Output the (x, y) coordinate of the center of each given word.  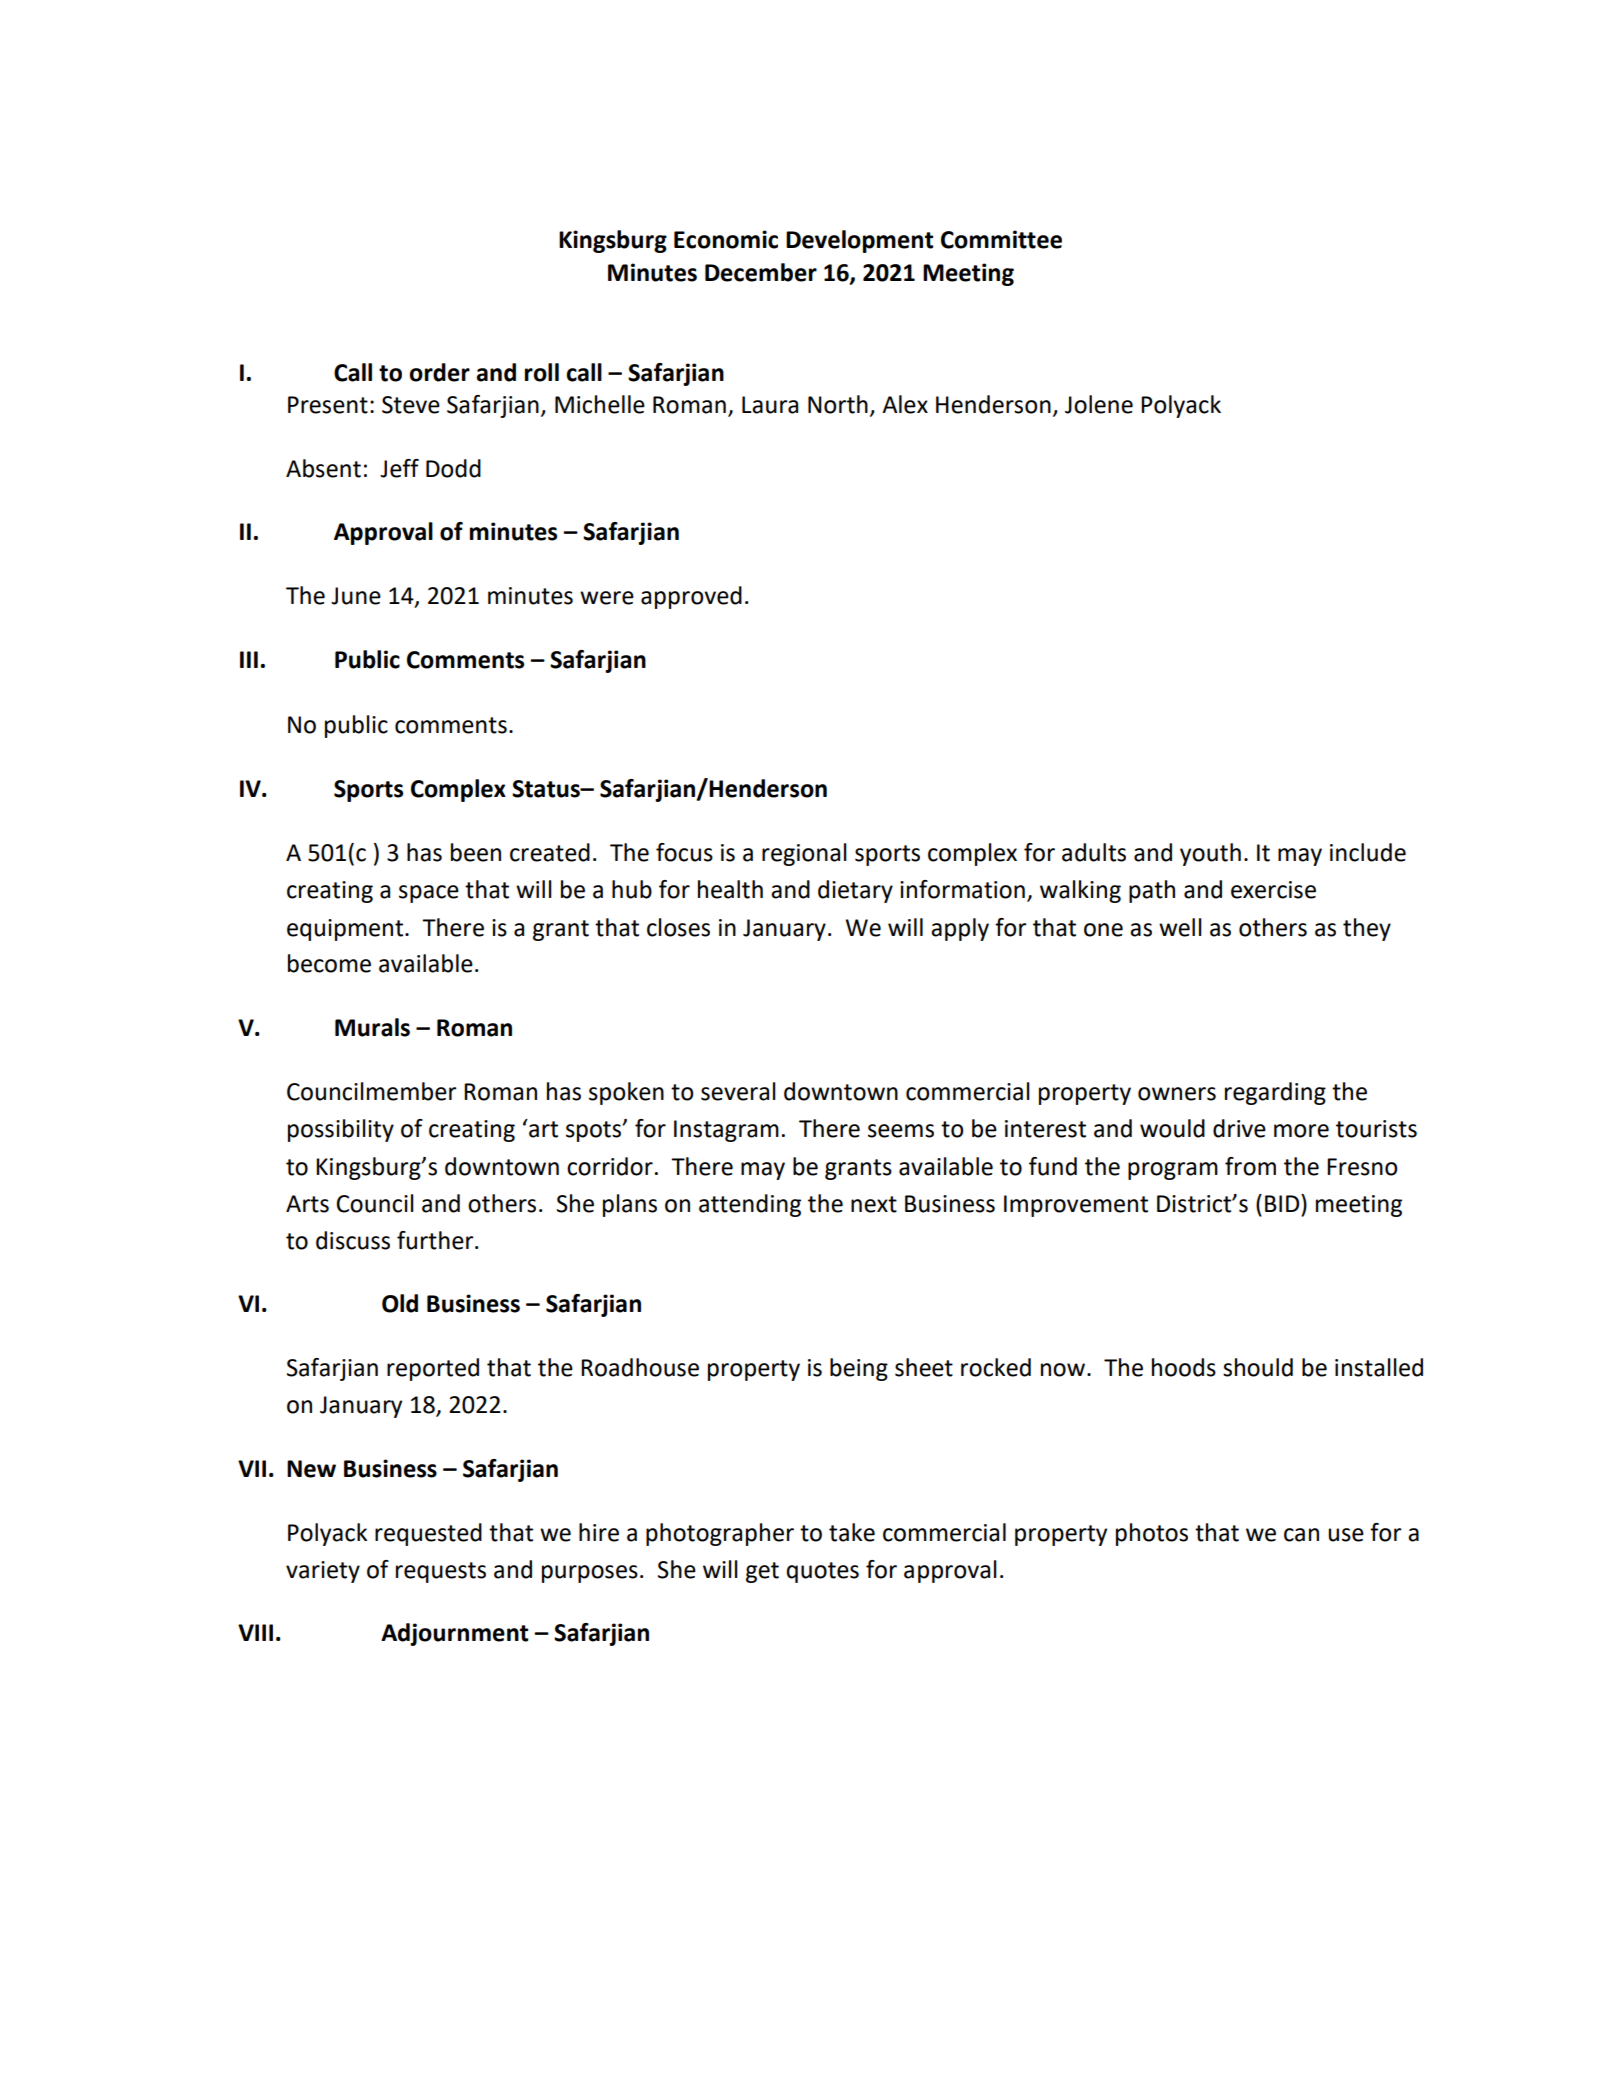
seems (901, 1131)
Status (547, 789)
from (1250, 1166)
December (761, 272)
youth (1210, 854)
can (1301, 1535)
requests (441, 1572)
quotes (823, 1572)
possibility (341, 1130)
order (440, 372)
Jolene (1099, 404)
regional (804, 854)
